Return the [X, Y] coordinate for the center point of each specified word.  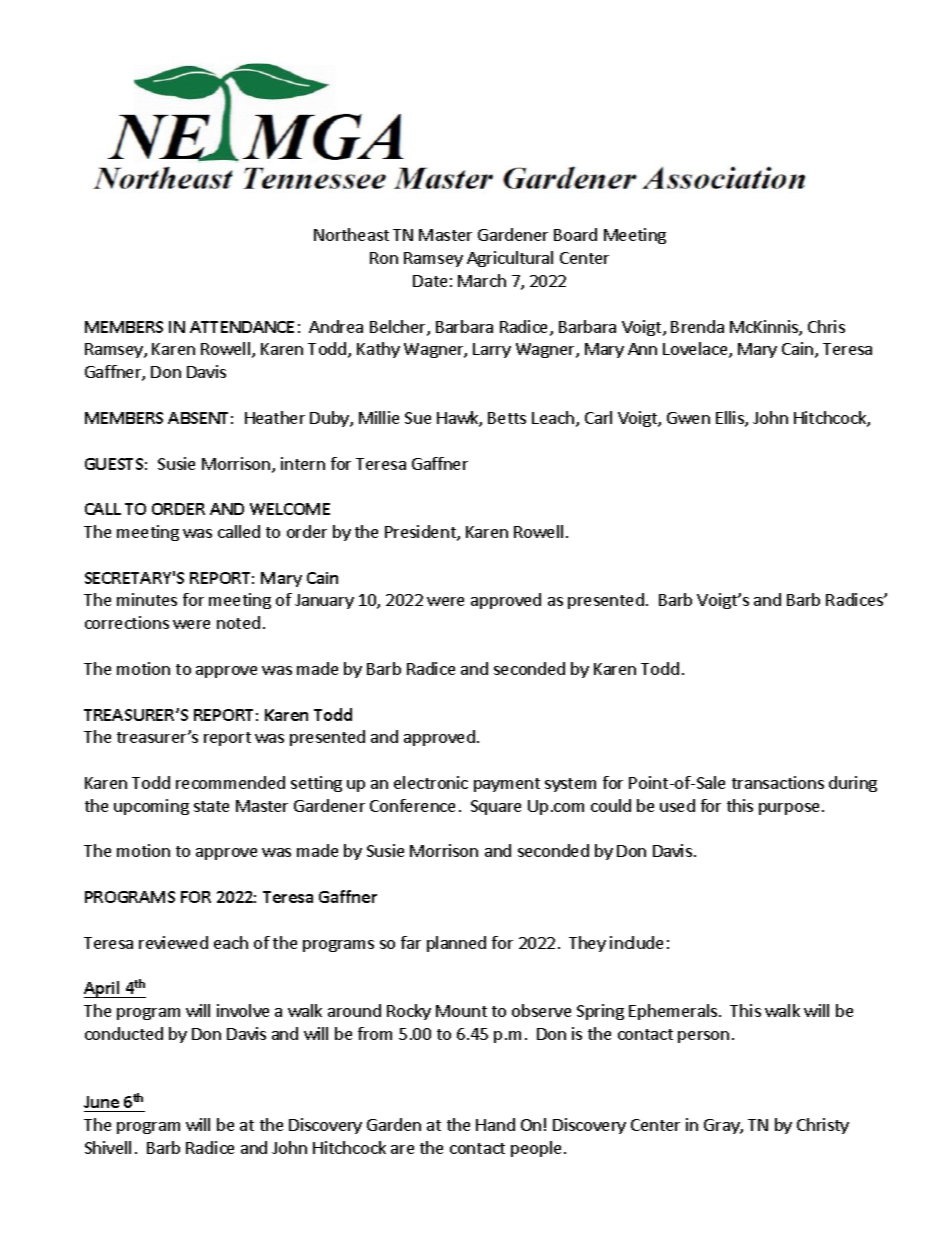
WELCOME [290, 509]
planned [456, 944]
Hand [495, 1124]
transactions [778, 782]
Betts [507, 418]
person [703, 1037]
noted [238, 622]
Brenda [697, 326]
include [636, 942]
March [482, 280]
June [101, 1102]
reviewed [173, 942]
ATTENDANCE [242, 327]
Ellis [731, 419]
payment [507, 785]
